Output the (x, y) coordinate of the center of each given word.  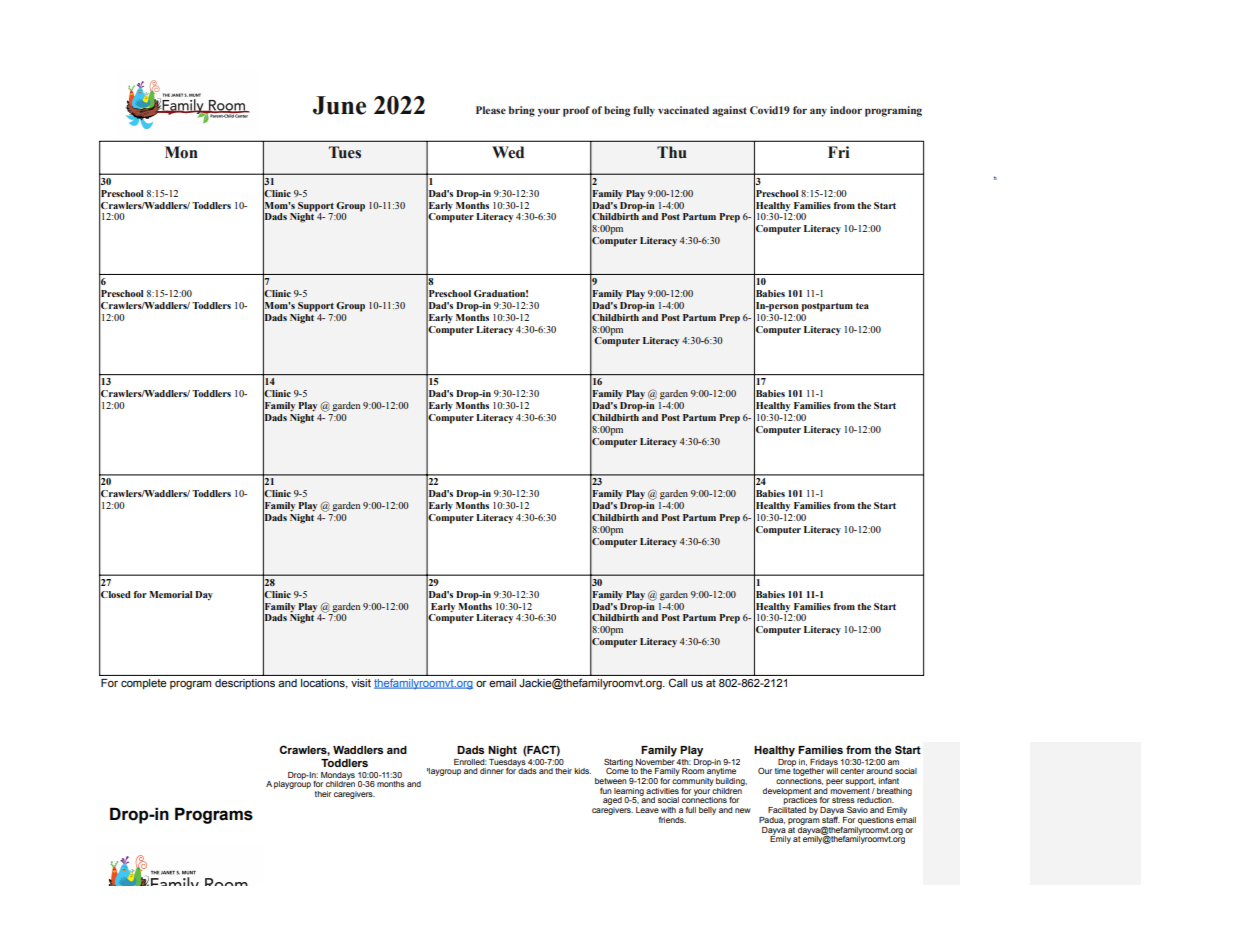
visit (361, 683)
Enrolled (470, 762)
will (832, 770)
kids (582, 771)
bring (522, 111)
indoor (846, 110)
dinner (492, 771)
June (339, 105)
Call (678, 682)
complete (143, 684)
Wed (508, 152)
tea (862, 306)
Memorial (170, 594)
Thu (672, 152)
